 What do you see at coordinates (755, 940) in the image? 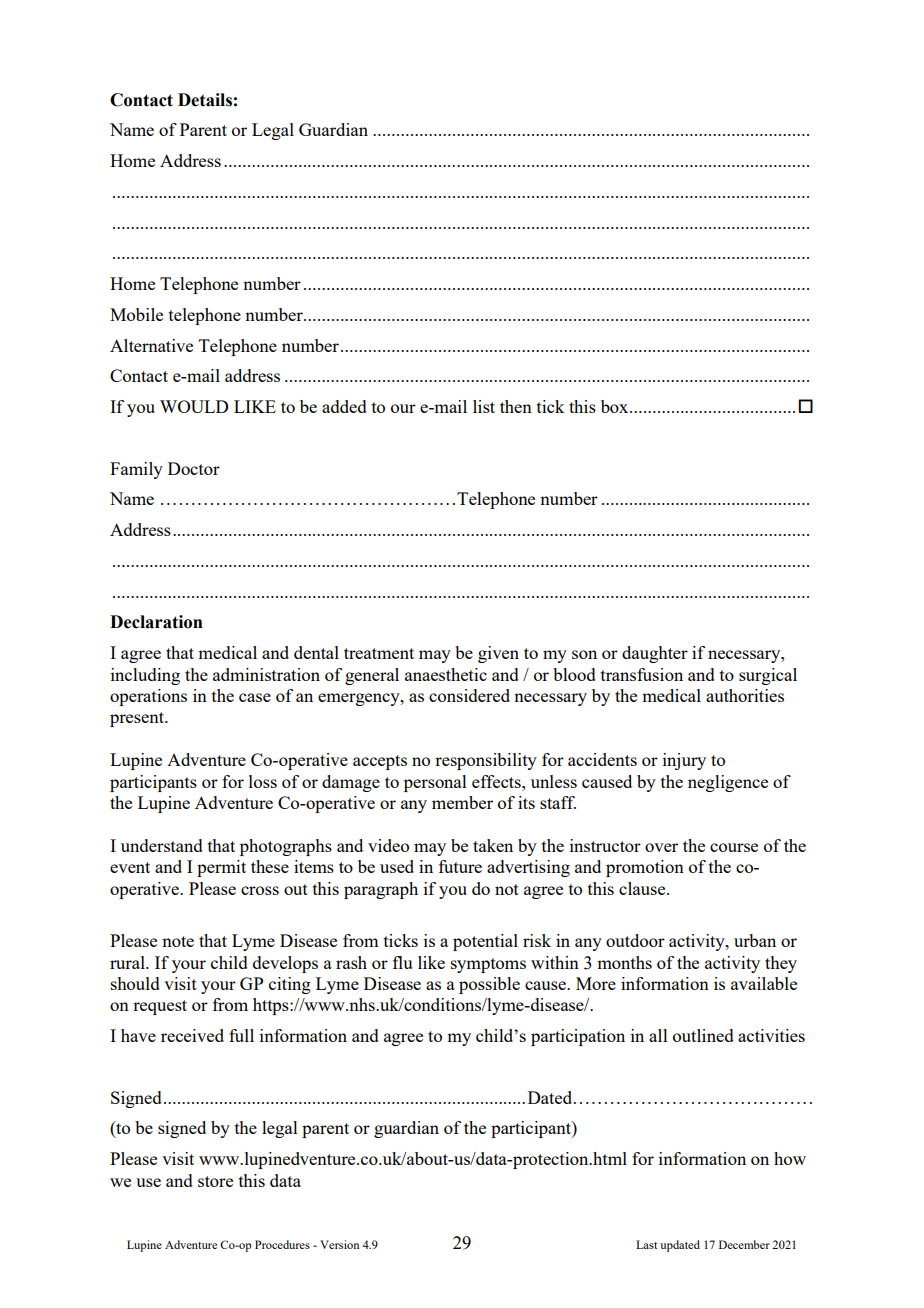
I see `urban` at bounding box center [755, 940].
